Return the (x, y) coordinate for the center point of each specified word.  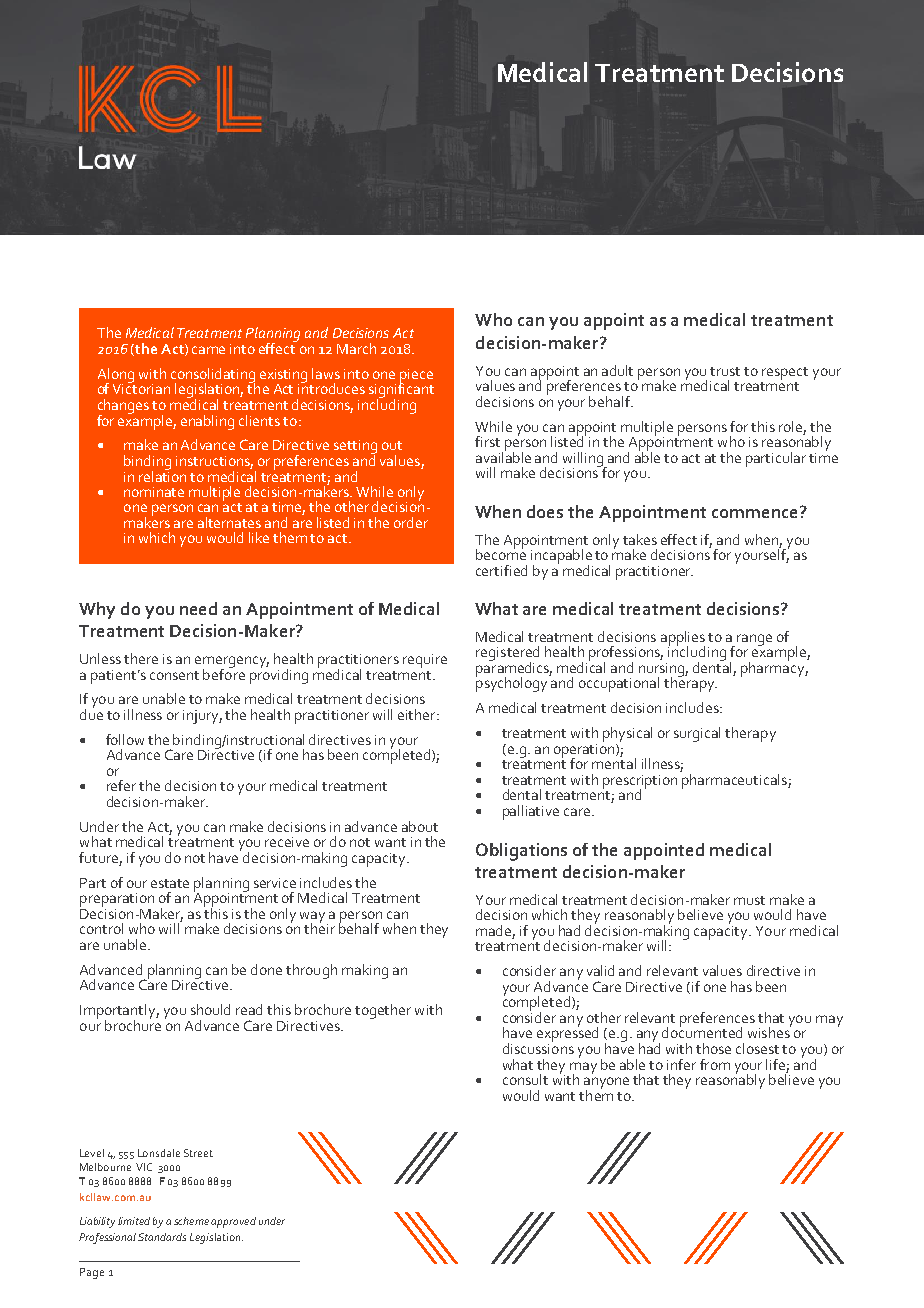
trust (725, 371)
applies (683, 639)
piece (416, 377)
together (383, 1011)
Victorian (141, 387)
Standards (162, 1237)
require (425, 661)
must (749, 900)
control (101, 928)
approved (233, 1222)
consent (174, 675)
